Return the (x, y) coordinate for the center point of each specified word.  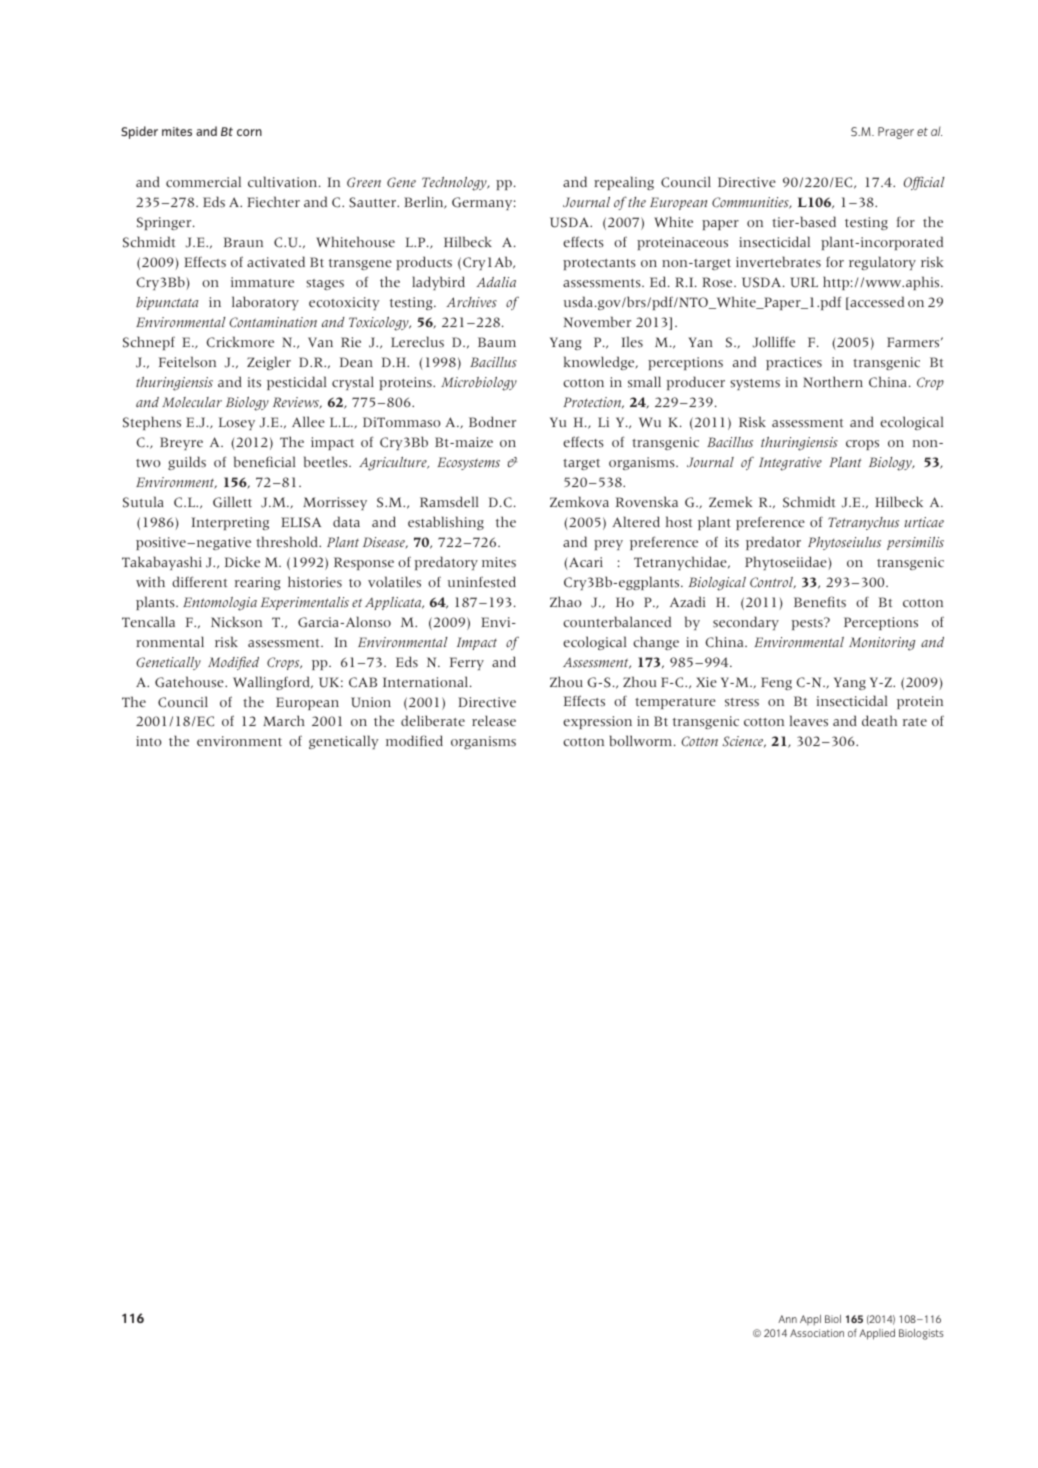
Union (371, 702)
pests (808, 623)
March (284, 720)
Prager (896, 133)
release (494, 721)
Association (817, 1333)
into (149, 741)
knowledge (600, 363)
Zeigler (269, 363)
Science (744, 742)
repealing (624, 183)
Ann (787, 1319)
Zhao (566, 601)
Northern (833, 382)
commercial (203, 181)
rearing (258, 583)
